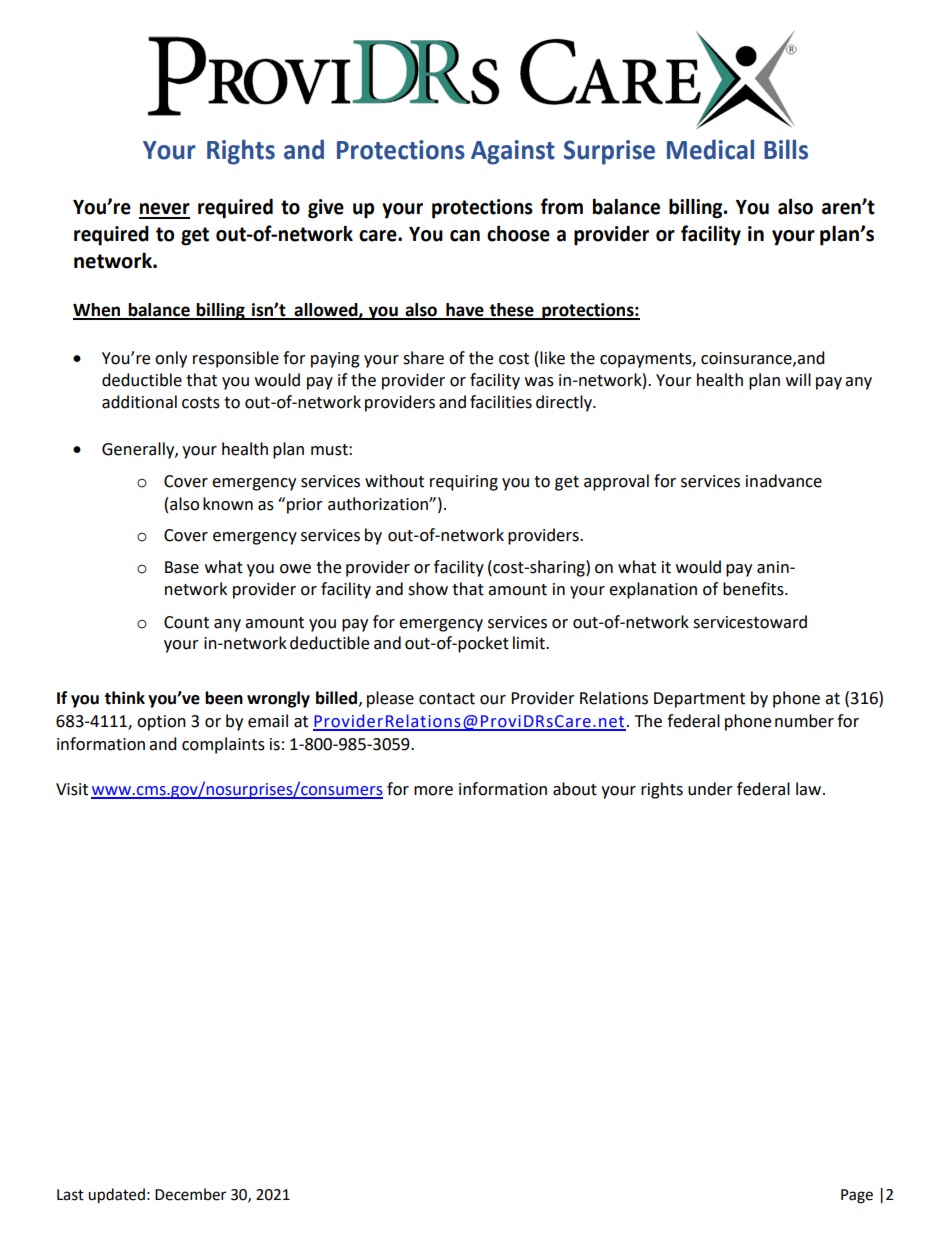  What do you see at coordinates (72, 789) in the document?
I see `Visit` at bounding box center [72, 789].
